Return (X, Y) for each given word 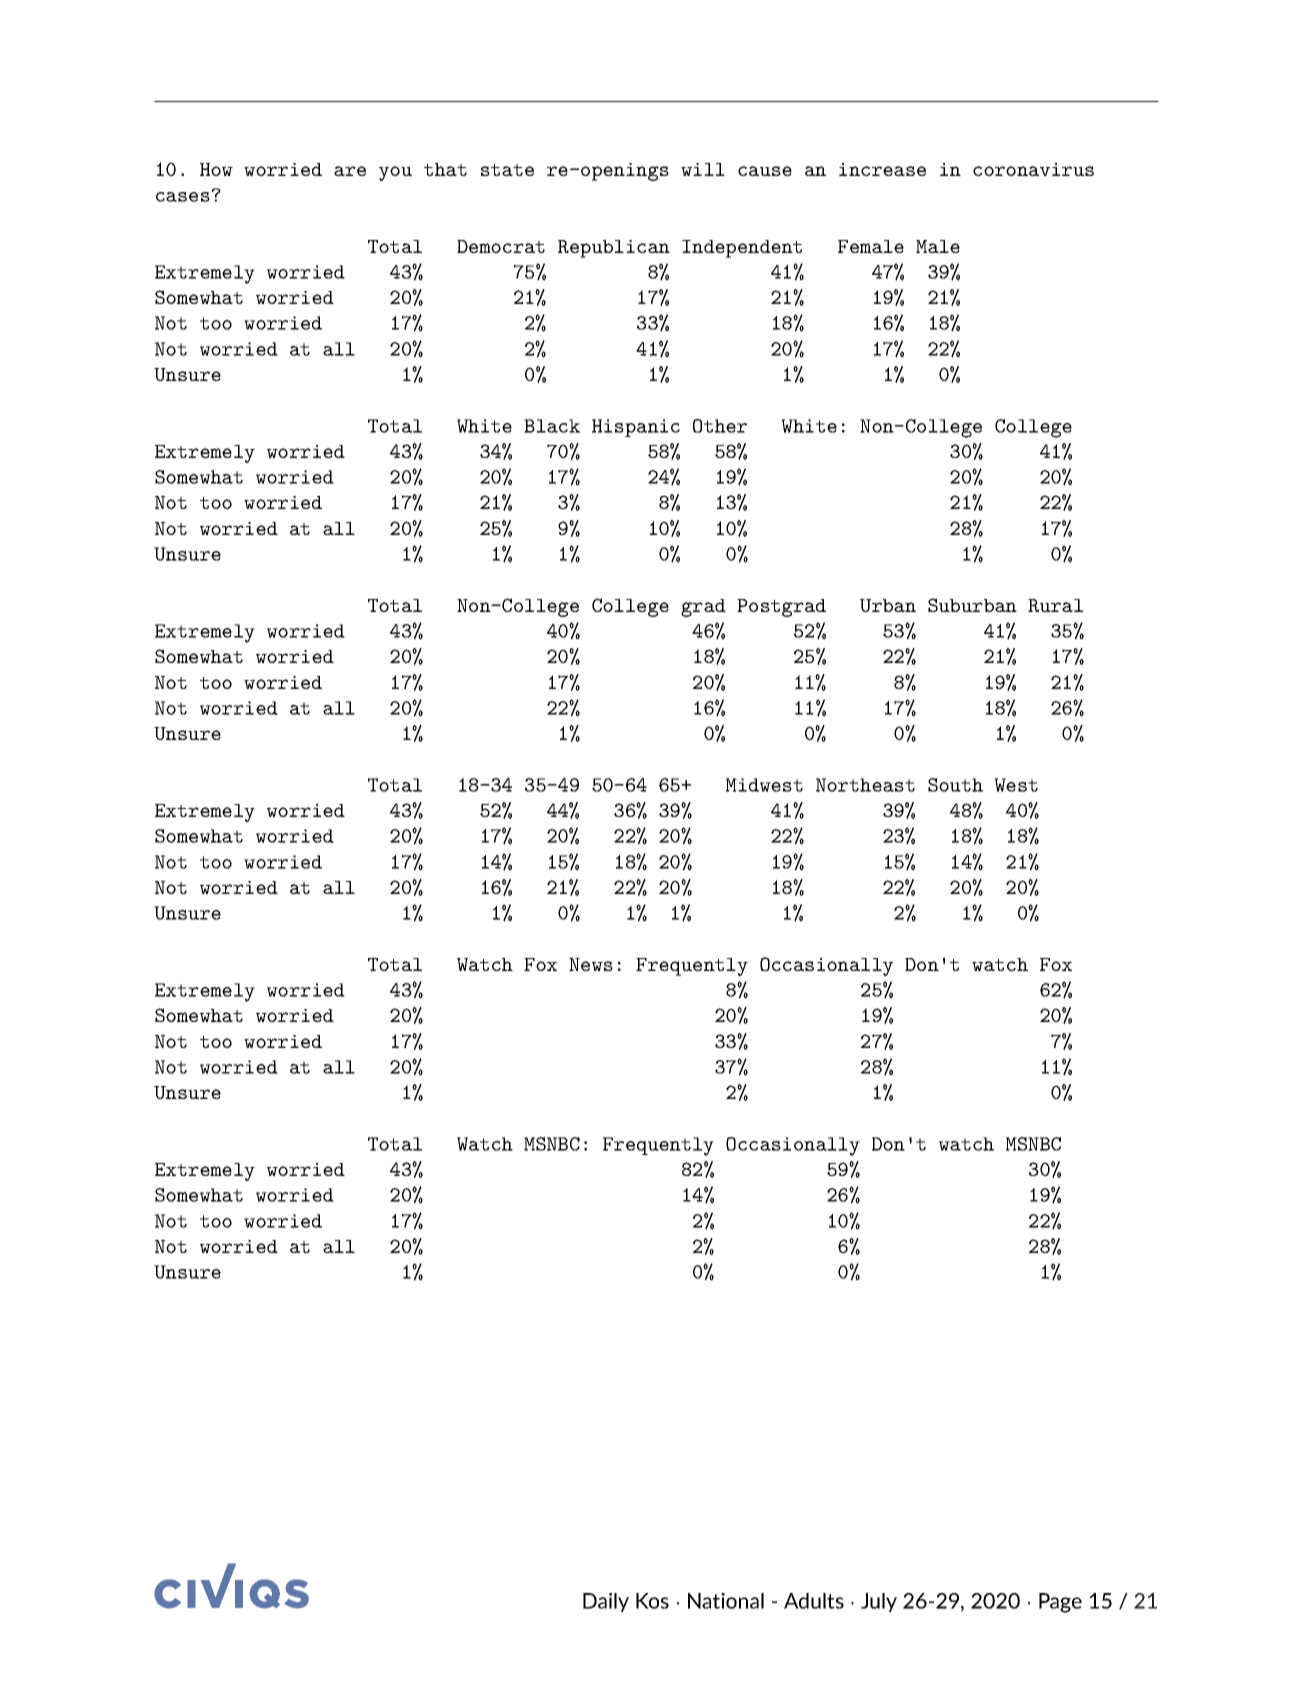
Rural (1055, 605)
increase (882, 169)
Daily (606, 1602)
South (955, 785)
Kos (652, 1601)
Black (552, 426)
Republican (614, 249)
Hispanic (636, 428)
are (350, 171)
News (591, 964)
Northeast (865, 785)
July (879, 1602)
